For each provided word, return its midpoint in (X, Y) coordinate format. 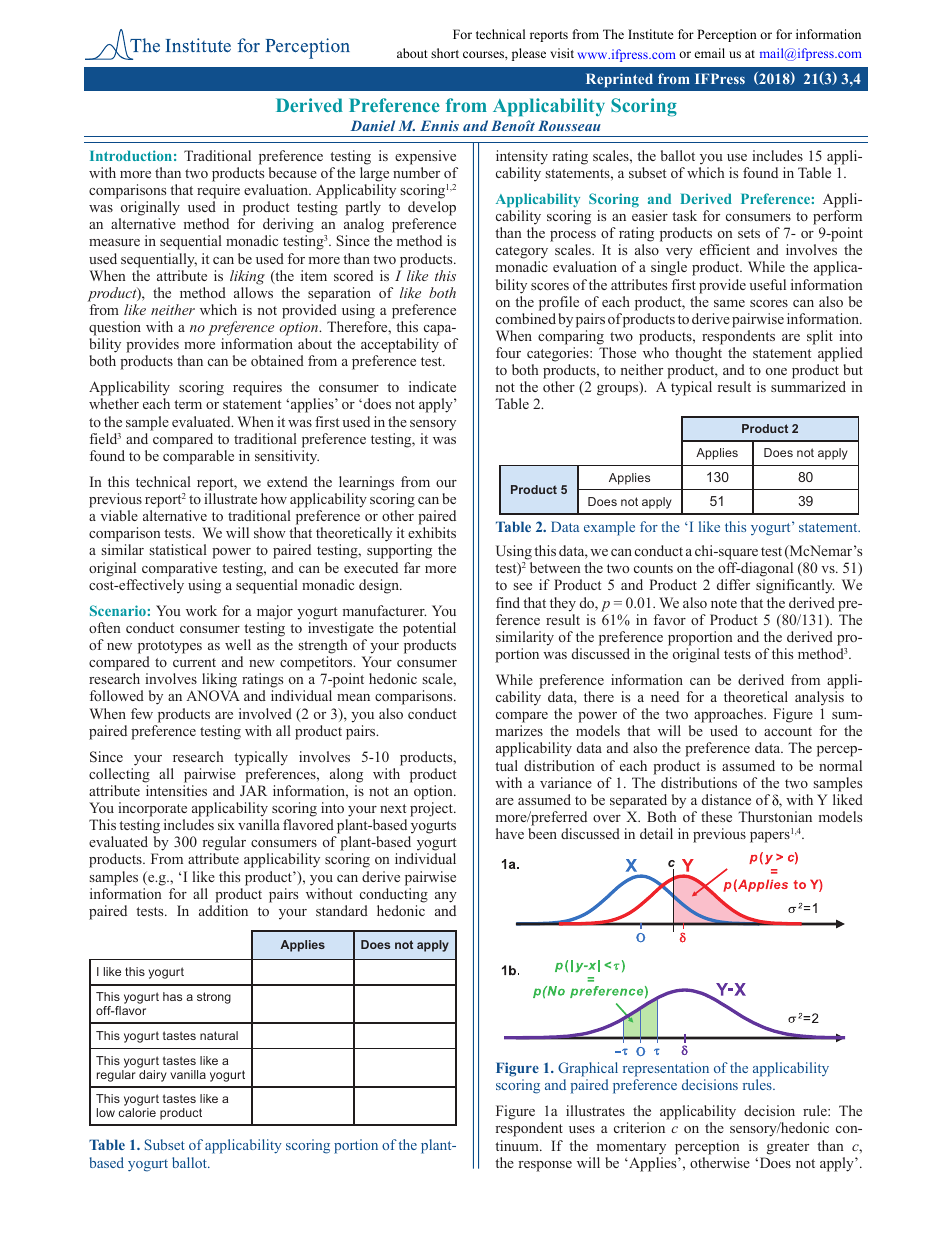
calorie (137, 1112)
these (716, 816)
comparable (198, 457)
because (293, 172)
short (445, 53)
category (522, 254)
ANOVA (213, 695)
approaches (729, 717)
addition (223, 910)
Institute (651, 34)
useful (767, 284)
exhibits (432, 532)
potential (429, 629)
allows (253, 292)
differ (733, 584)
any (446, 897)
